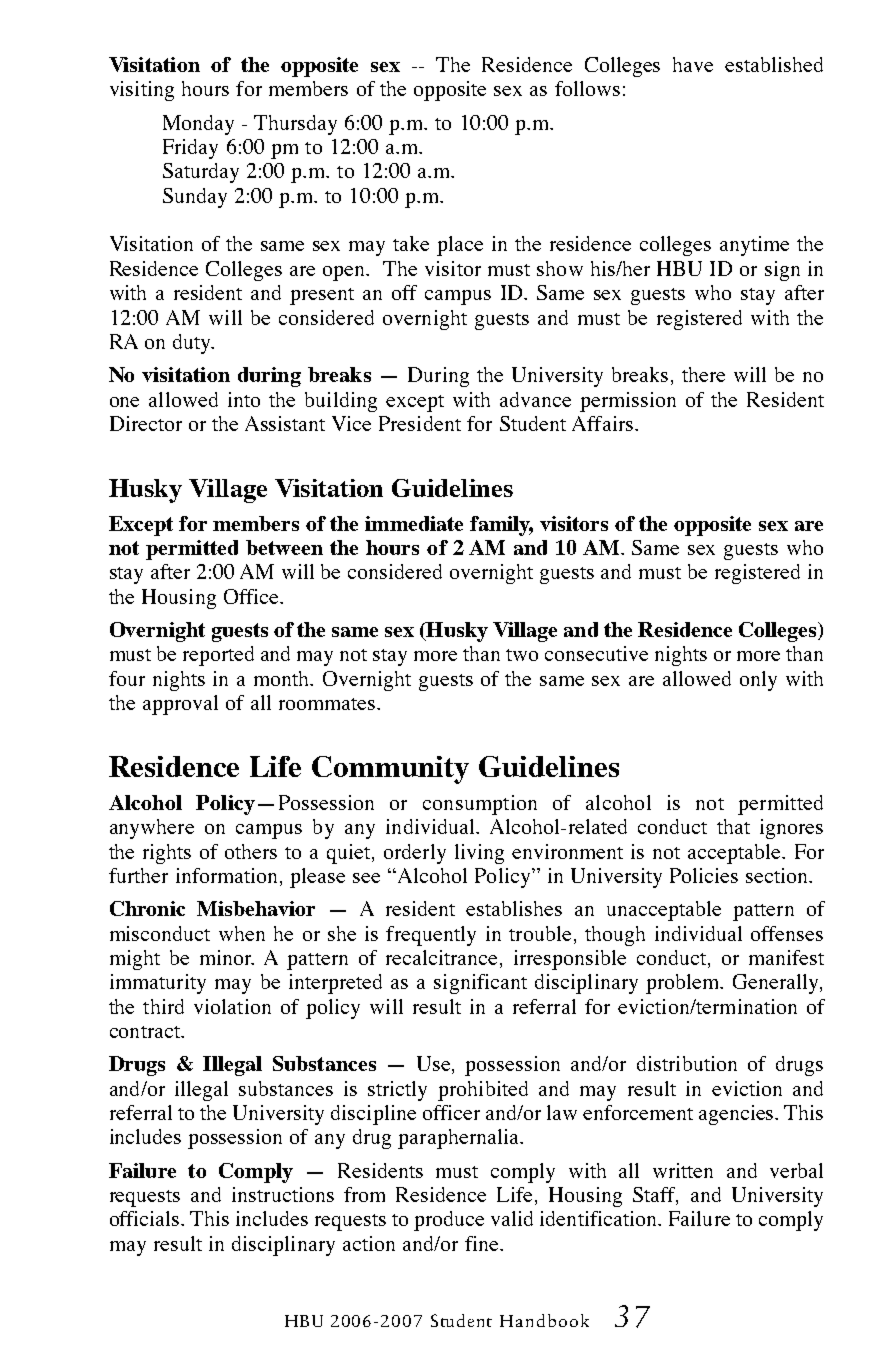 The image size is (893, 1372). Describe the element at coordinates (693, 64) in the document. I see `have` at that location.
